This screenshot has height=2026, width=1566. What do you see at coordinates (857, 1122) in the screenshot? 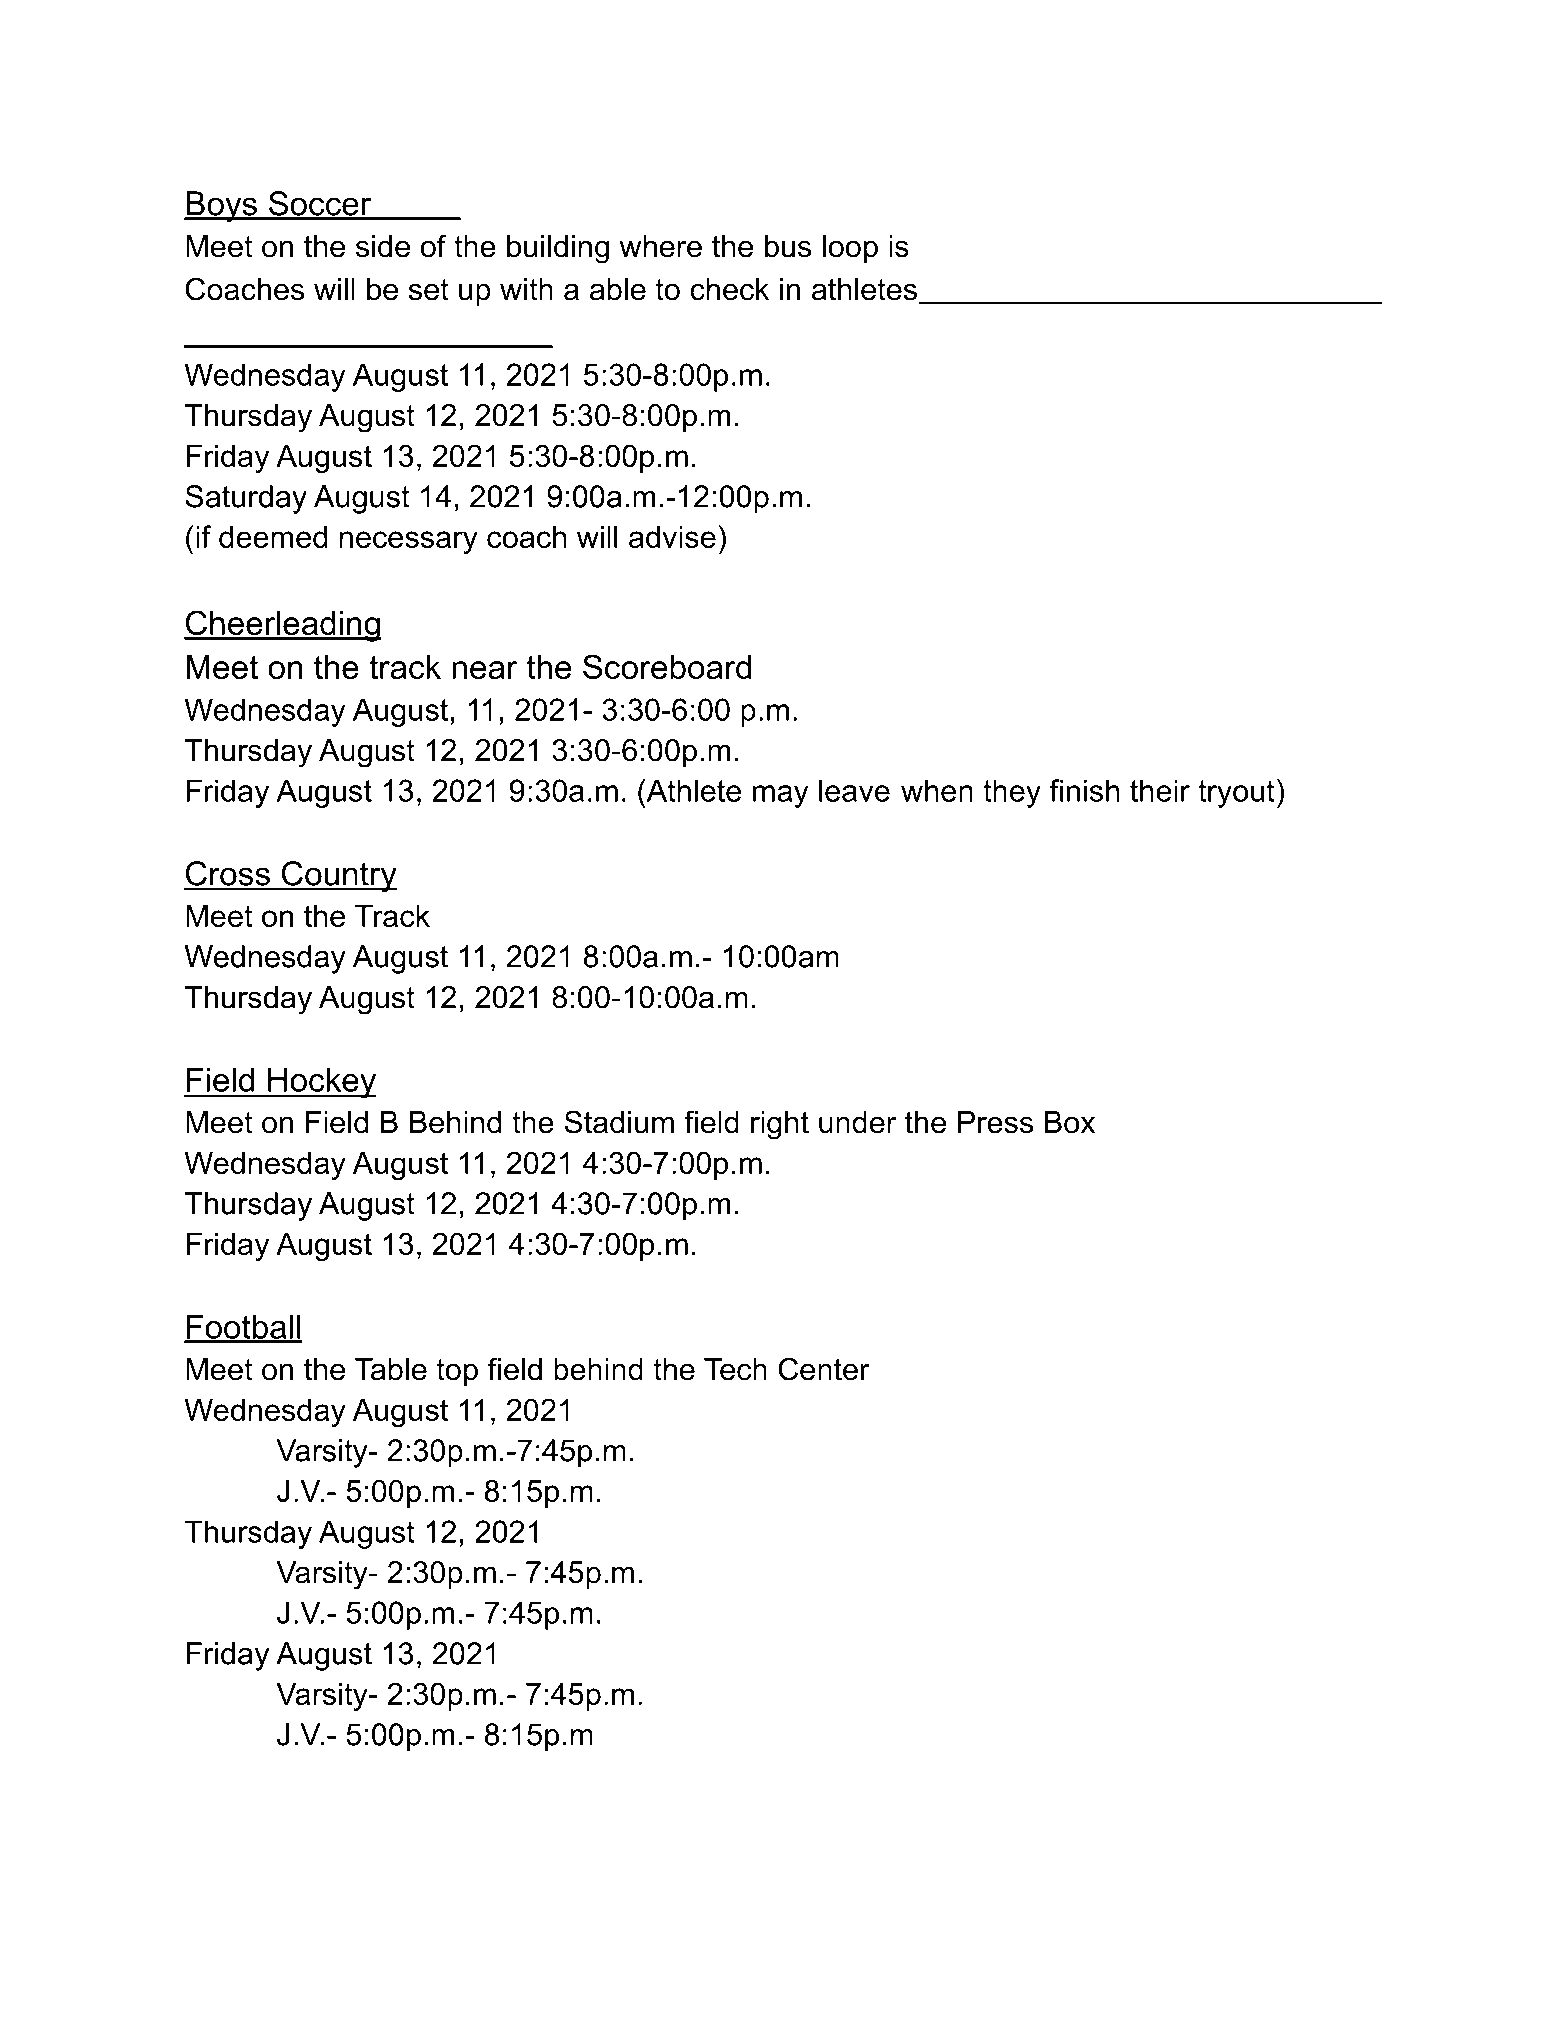
I see `under` at bounding box center [857, 1122].
